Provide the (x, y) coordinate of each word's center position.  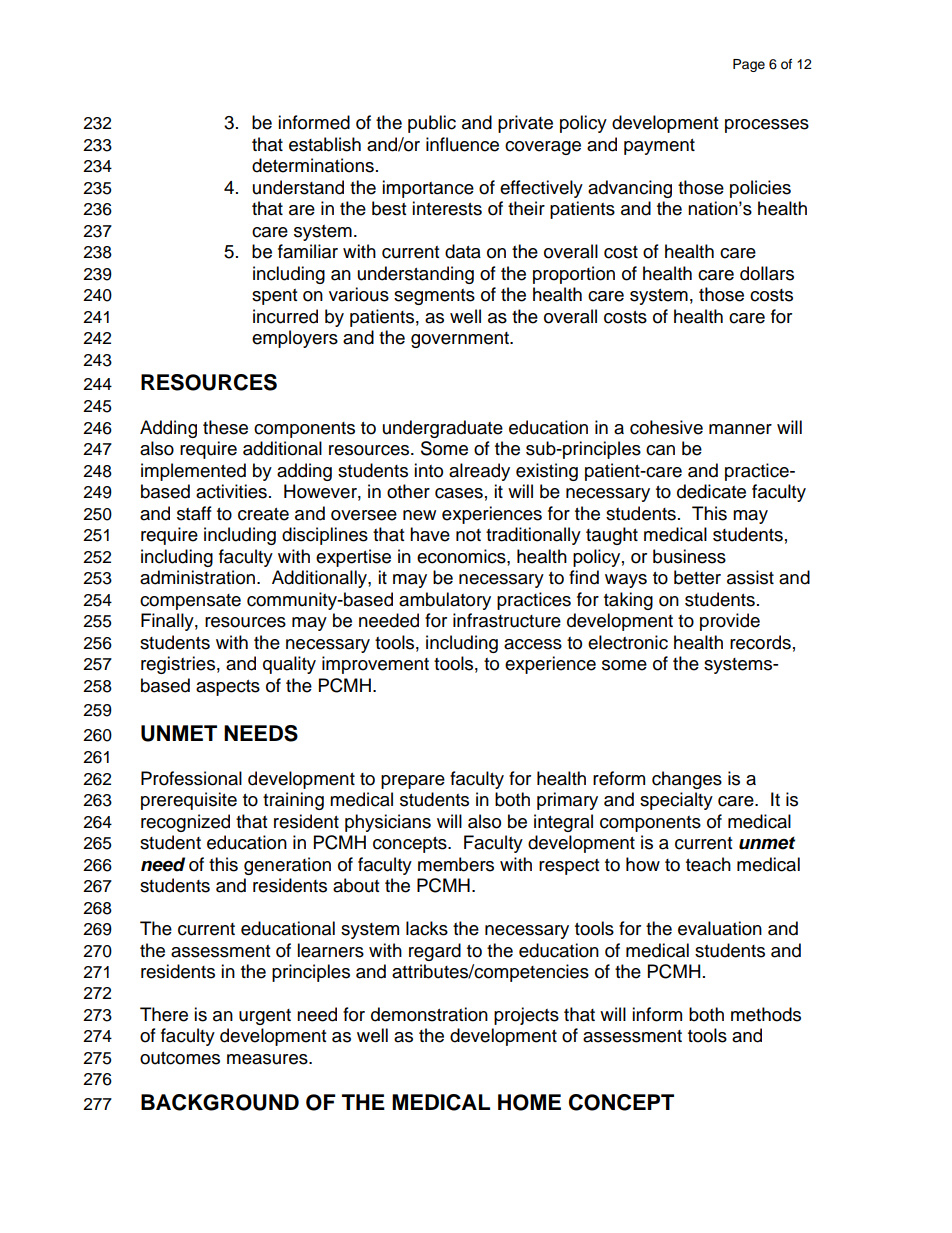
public (432, 124)
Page (749, 65)
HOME (529, 1102)
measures (268, 1059)
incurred (285, 316)
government (461, 340)
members (456, 864)
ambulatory (445, 601)
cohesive (666, 427)
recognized (185, 823)
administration (197, 577)
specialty (676, 801)
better (697, 577)
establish (325, 144)
